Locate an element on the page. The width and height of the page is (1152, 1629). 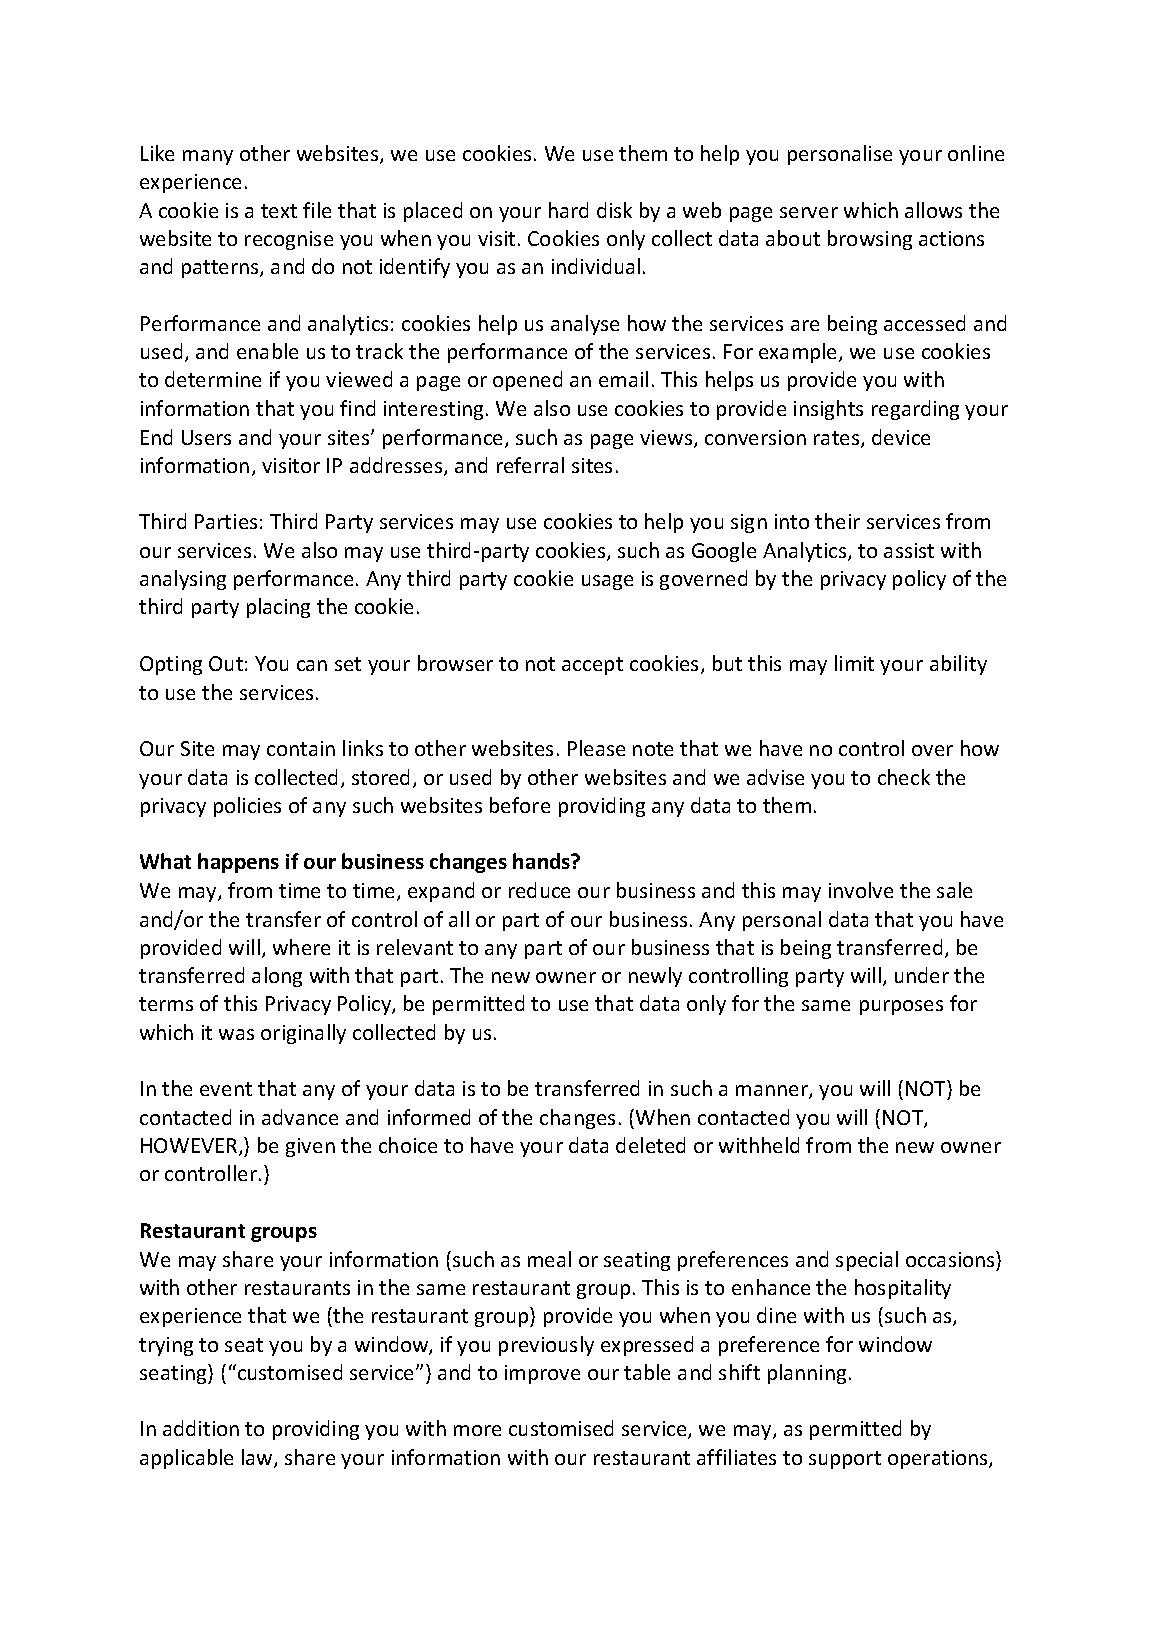
check is located at coordinates (904, 777).
